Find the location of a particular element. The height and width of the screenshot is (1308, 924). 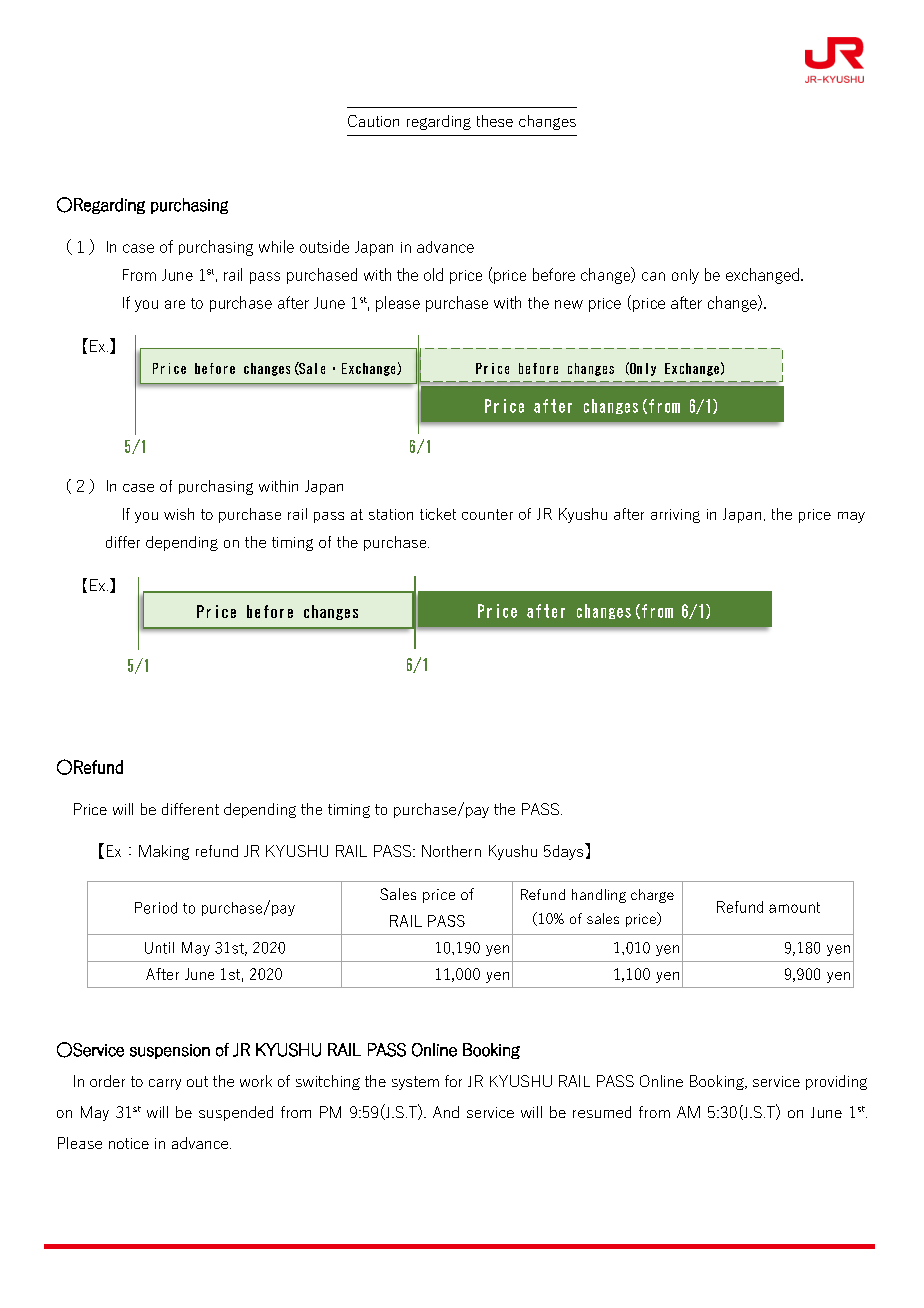

wish is located at coordinates (179, 514).
